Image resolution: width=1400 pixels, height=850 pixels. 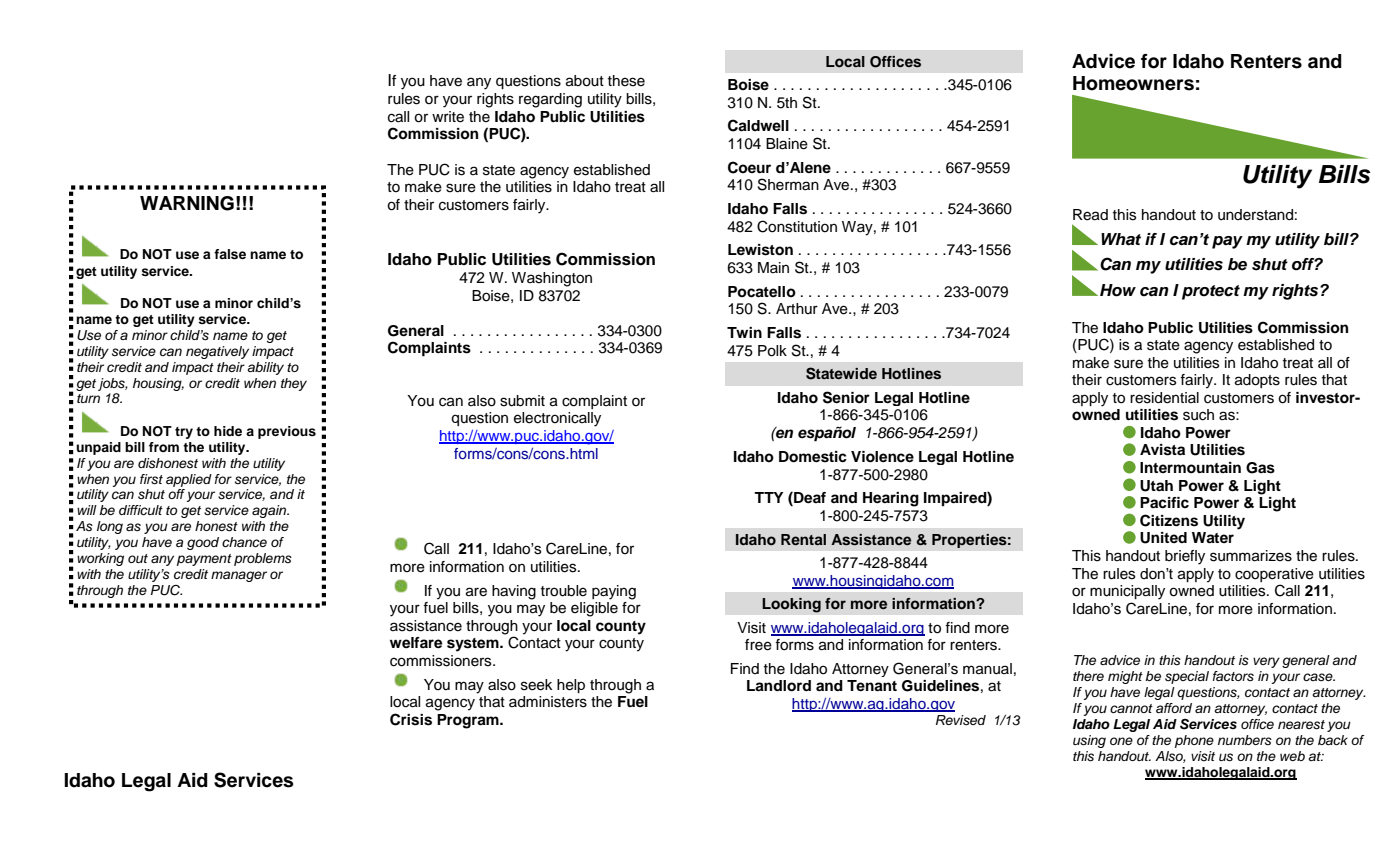 What do you see at coordinates (758, 125) in the screenshot?
I see `Caldwell` at bounding box center [758, 125].
